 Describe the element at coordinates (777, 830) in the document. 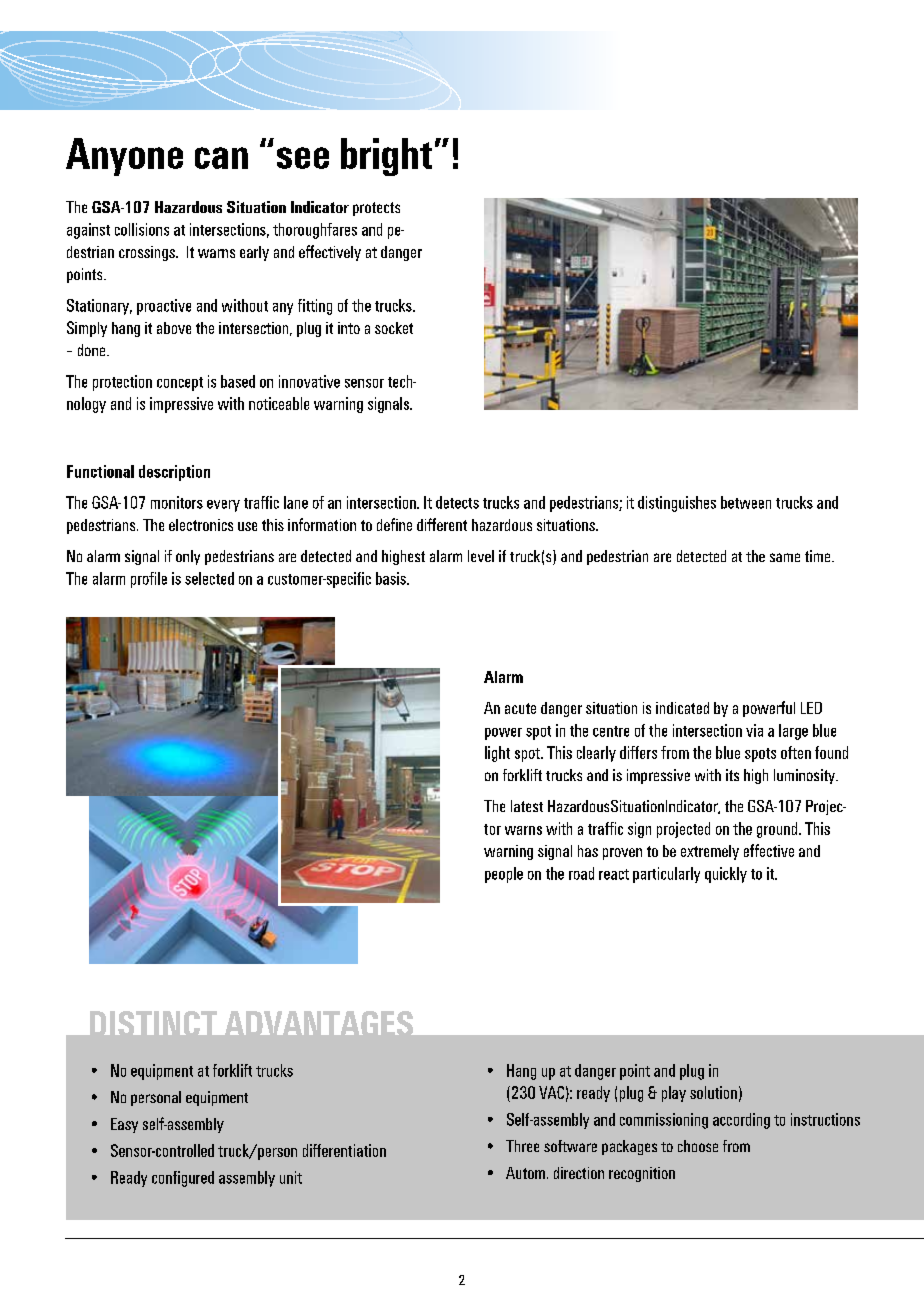

I see `ground` at that location.
